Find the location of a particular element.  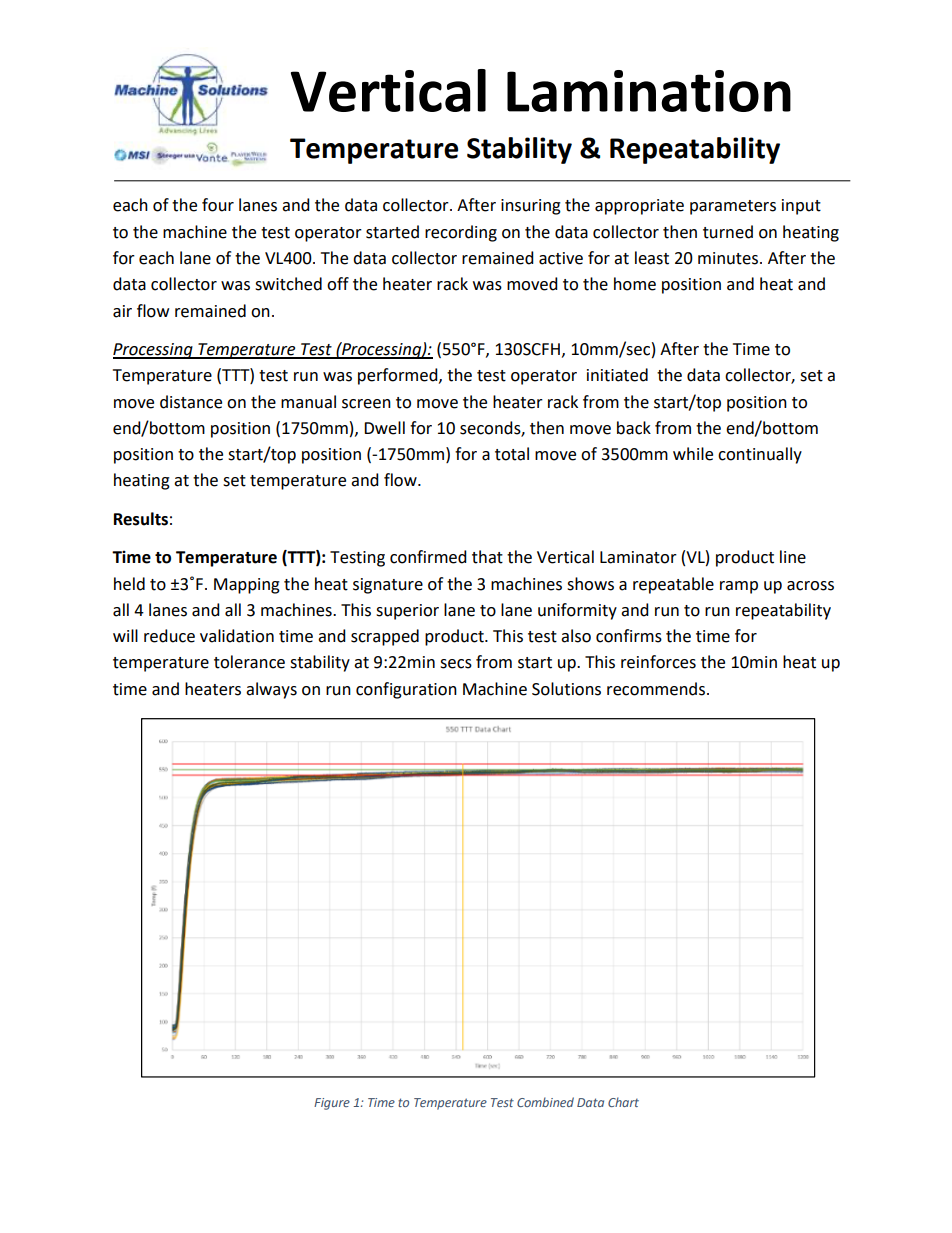

air is located at coordinates (122, 311).
